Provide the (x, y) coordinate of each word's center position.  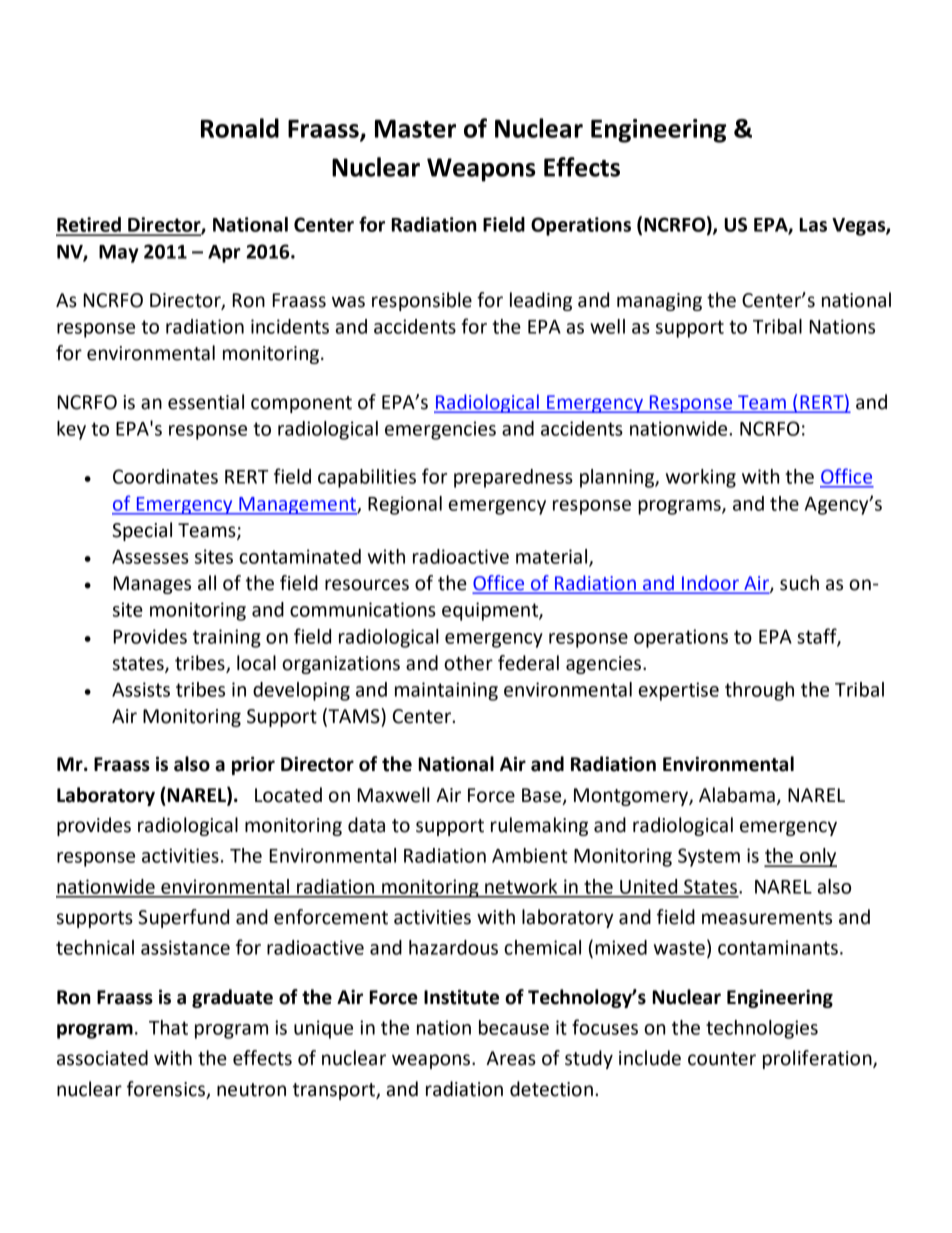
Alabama (737, 795)
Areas (511, 1058)
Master (415, 128)
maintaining (446, 691)
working (701, 478)
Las (813, 225)
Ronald (240, 128)
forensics (167, 1090)
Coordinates (165, 476)
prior (253, 765)
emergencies (440, 430)
